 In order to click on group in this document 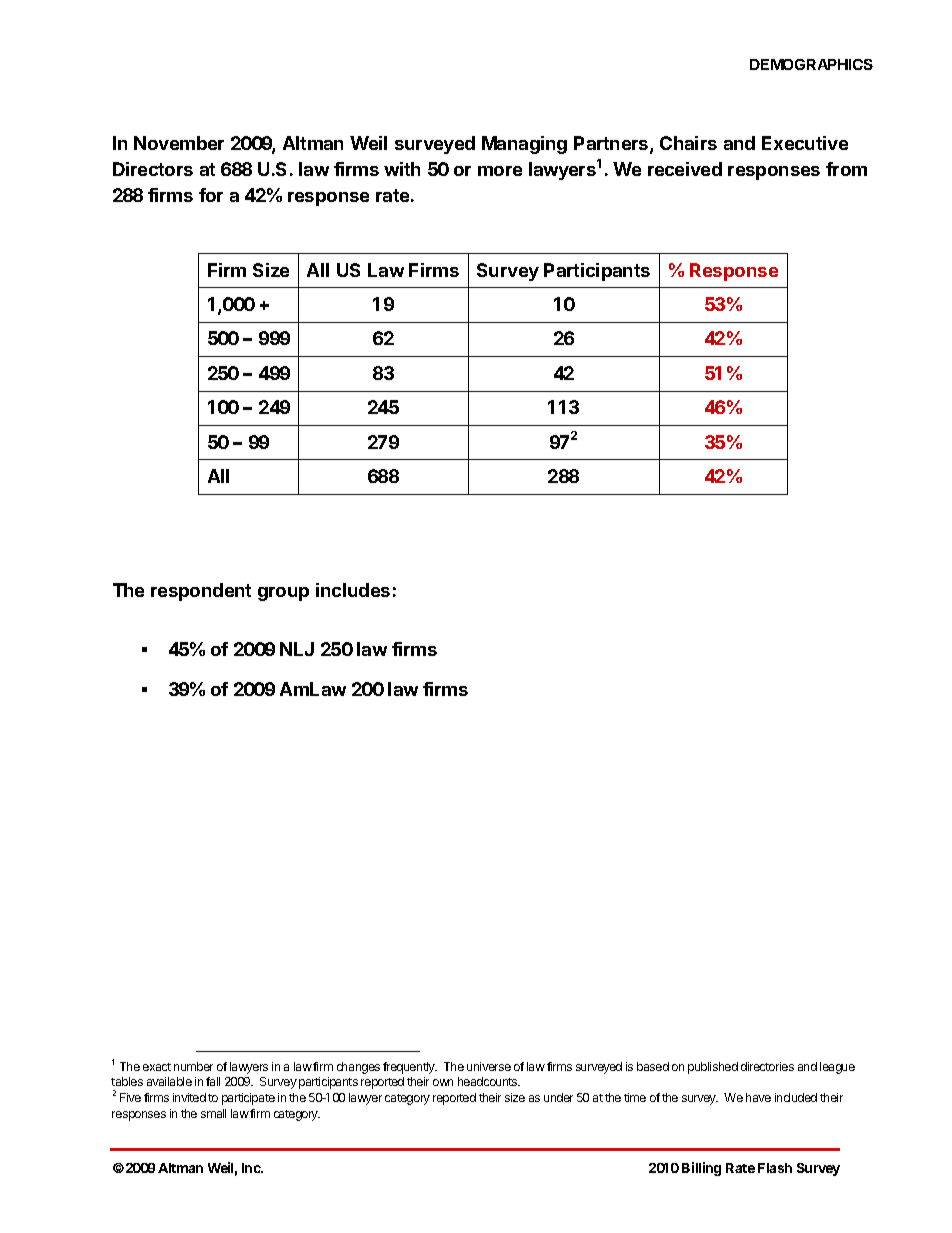, I will do `click(283, 594)`.
